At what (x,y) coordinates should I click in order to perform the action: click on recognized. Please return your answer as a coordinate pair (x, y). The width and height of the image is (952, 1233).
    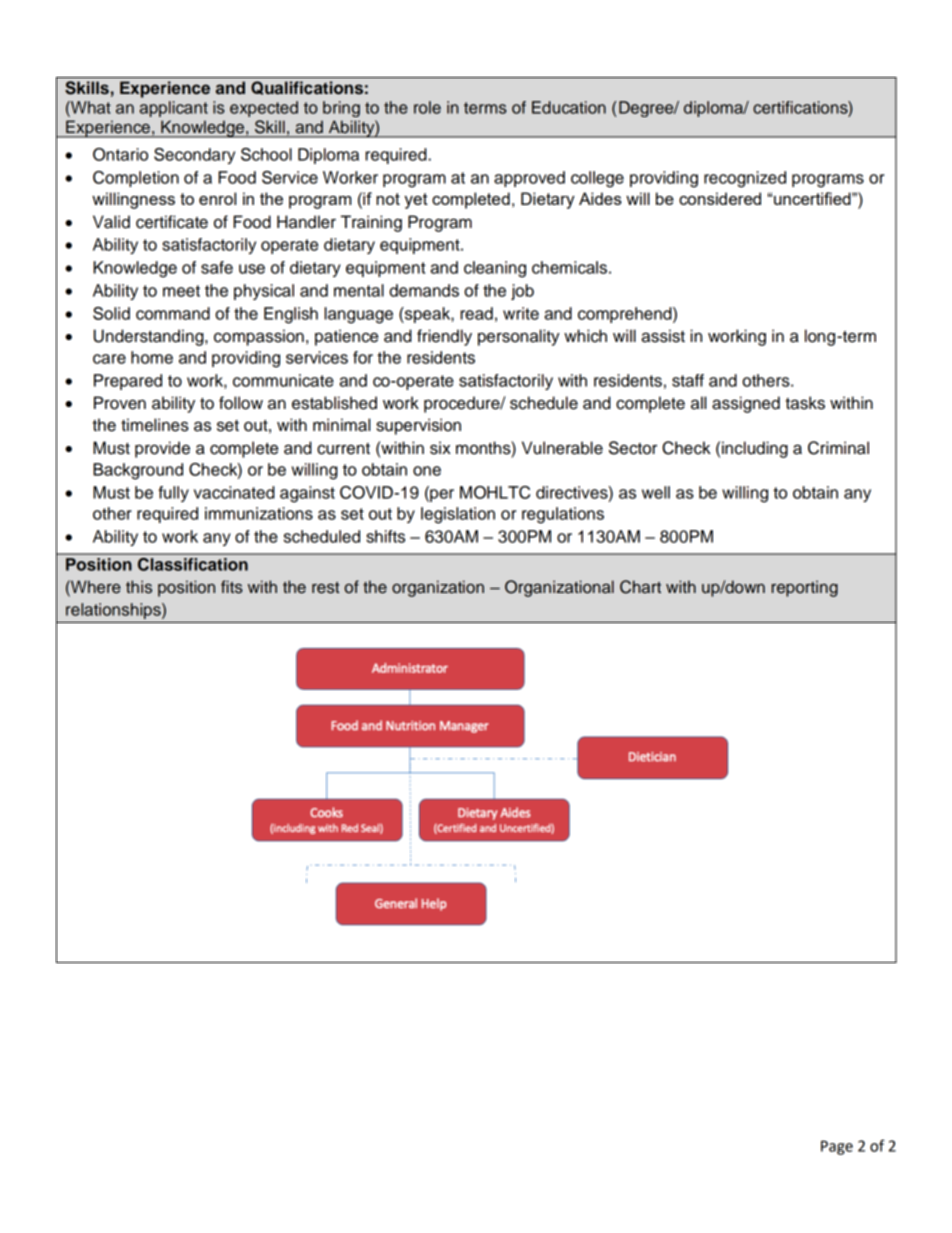
    Looking at the image, I should click on (745, 179).
